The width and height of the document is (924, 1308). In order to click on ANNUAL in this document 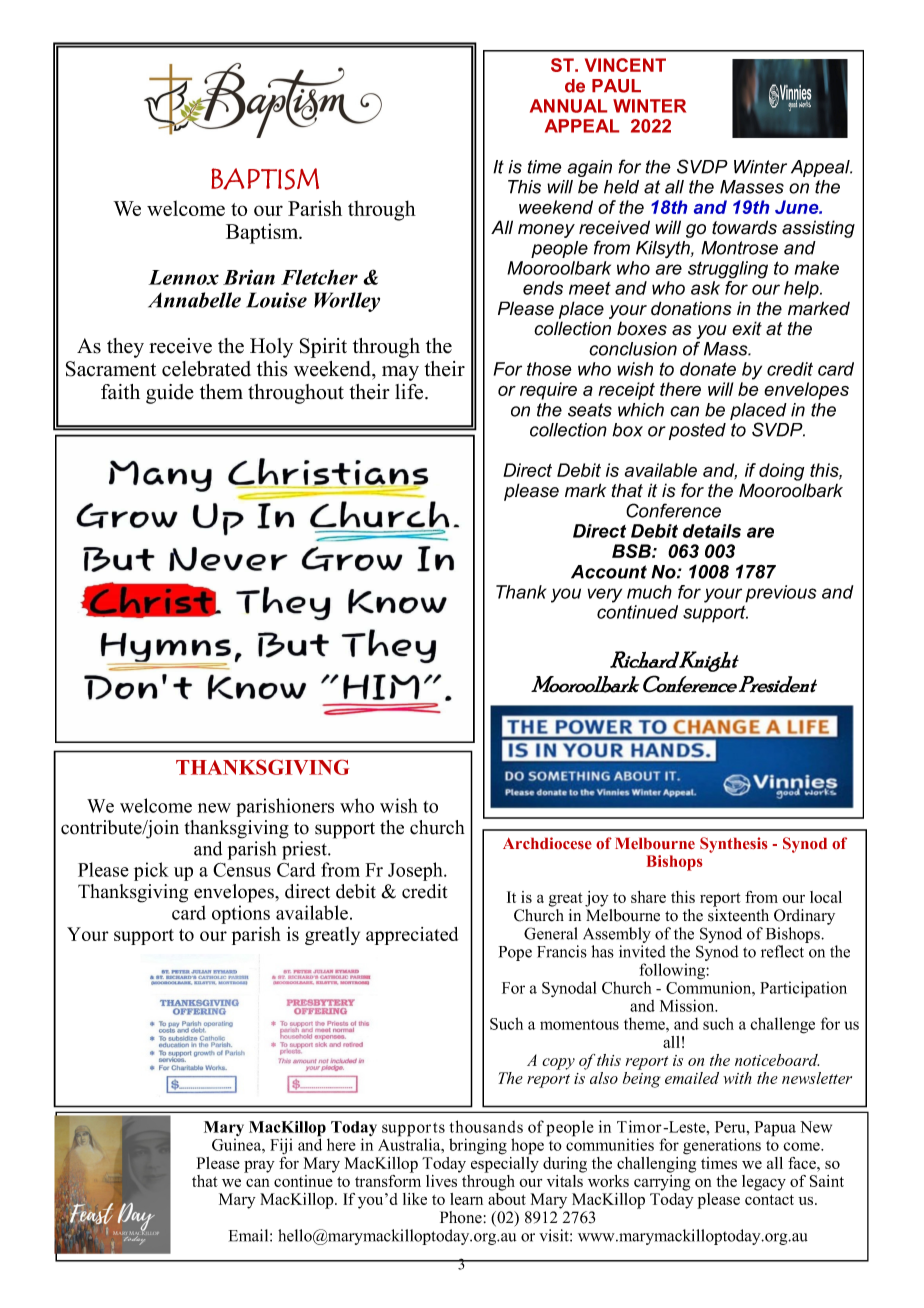, I will do `click(568, 106)`.
